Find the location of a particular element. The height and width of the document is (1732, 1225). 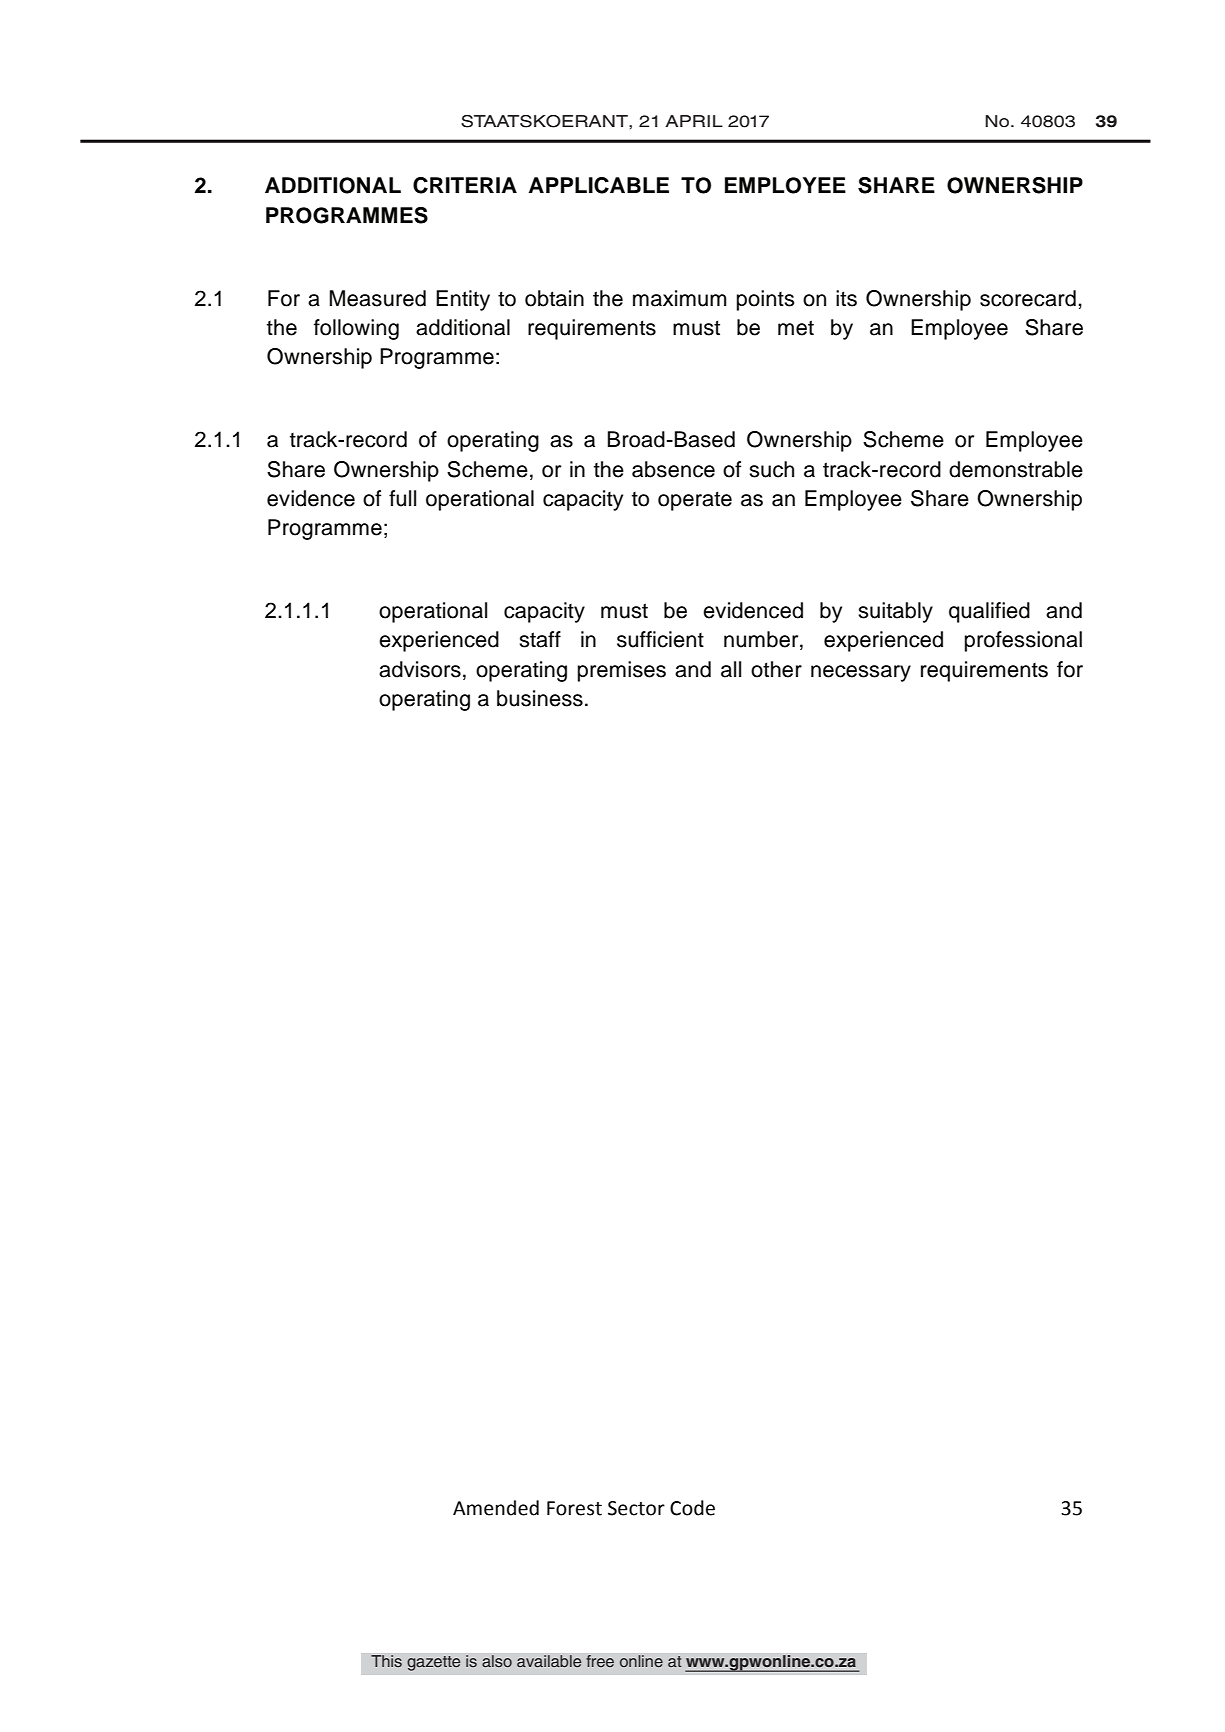

APRIL is located at coordinates (694, 121).
